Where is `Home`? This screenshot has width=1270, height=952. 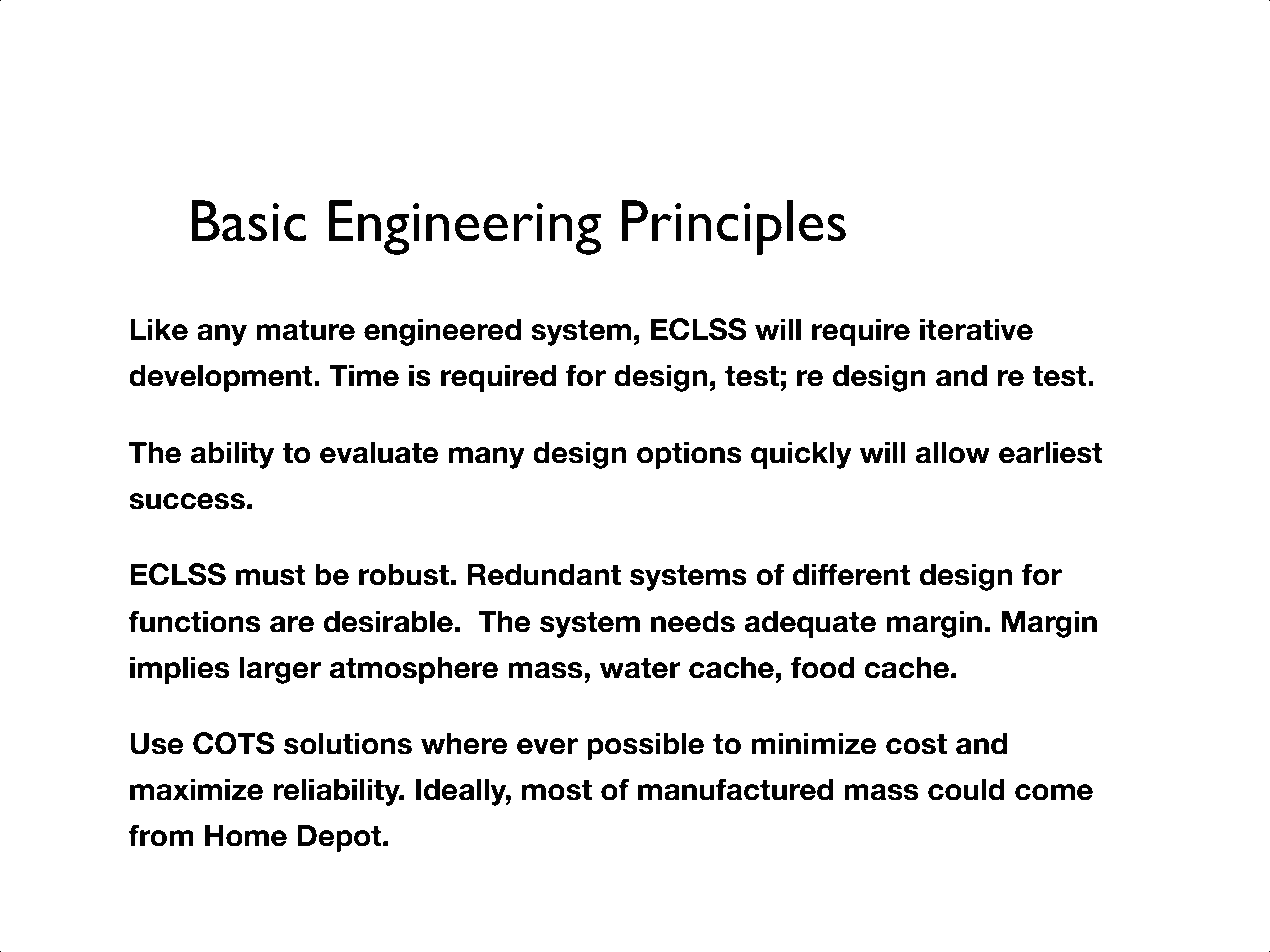
Home is located at coordinates (246, 835).
